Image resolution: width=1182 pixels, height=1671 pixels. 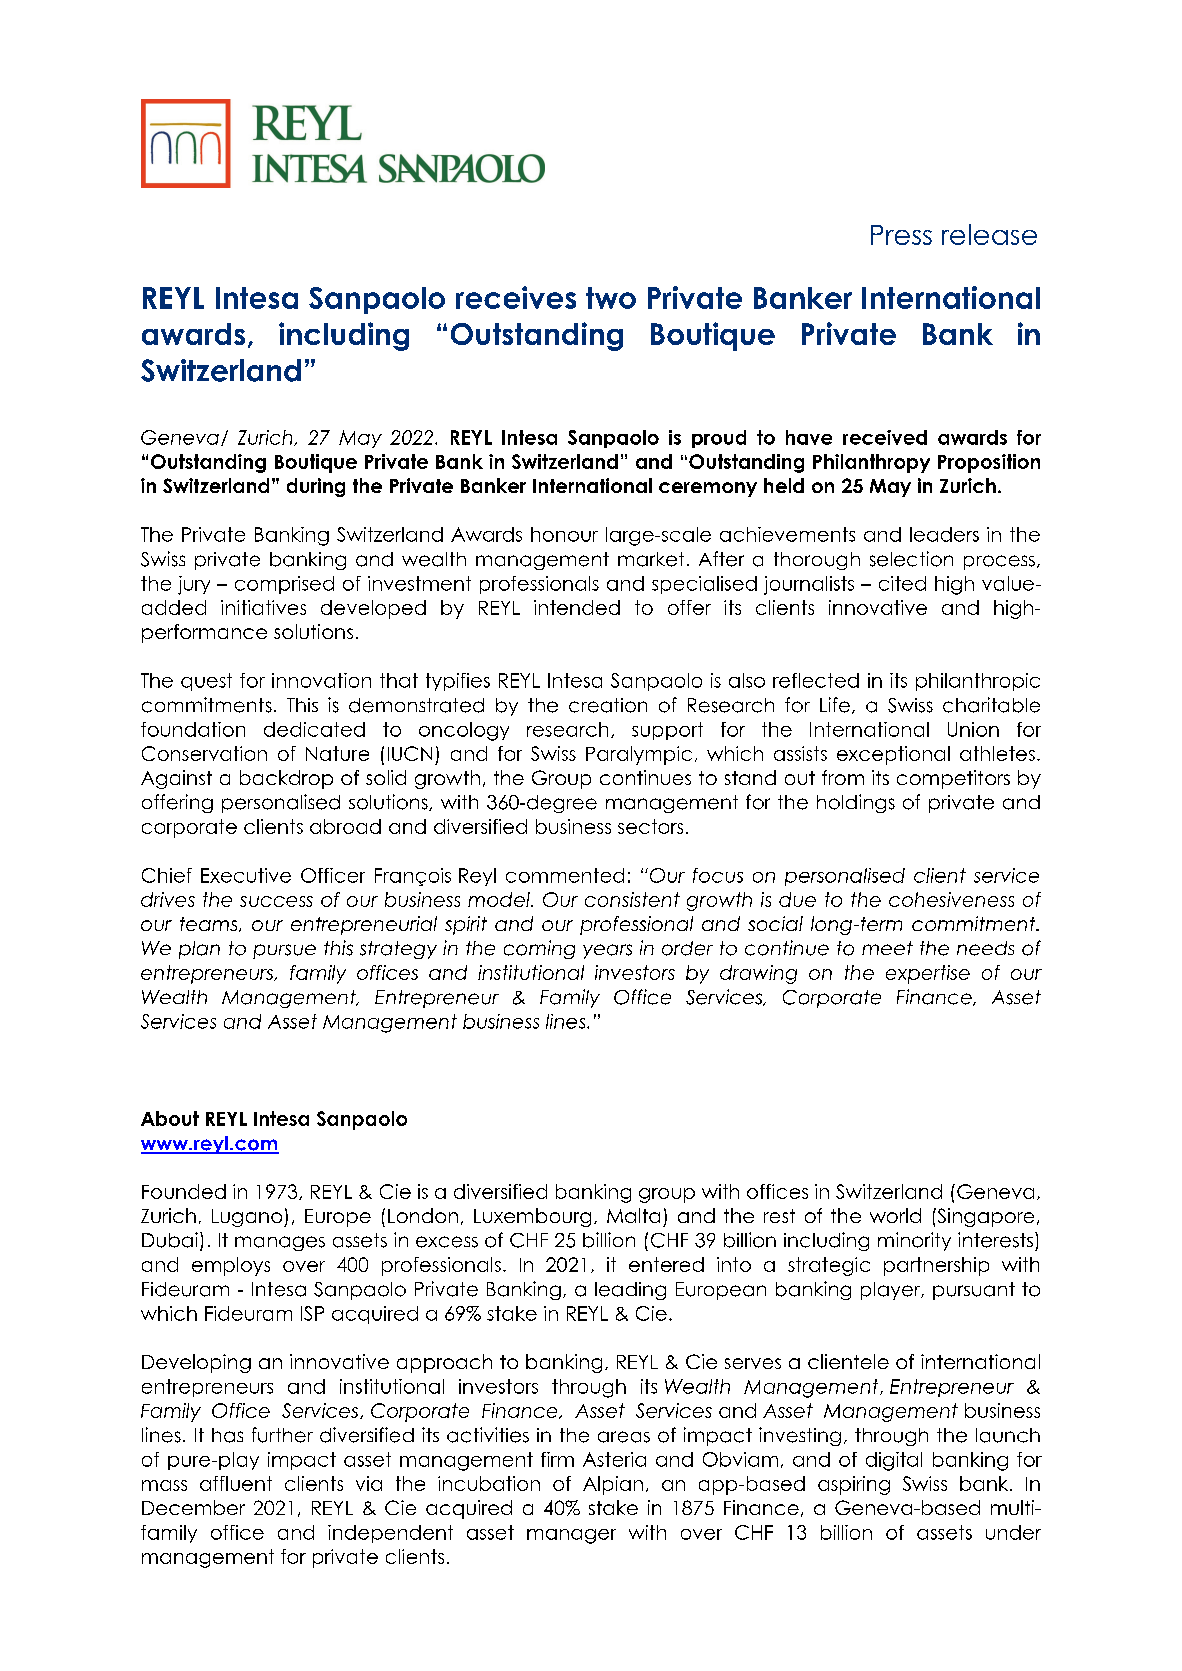 What do you see at coordinates (248, 1218) in the page?
I see `Lugano` at bounding box center [248, 1218].
